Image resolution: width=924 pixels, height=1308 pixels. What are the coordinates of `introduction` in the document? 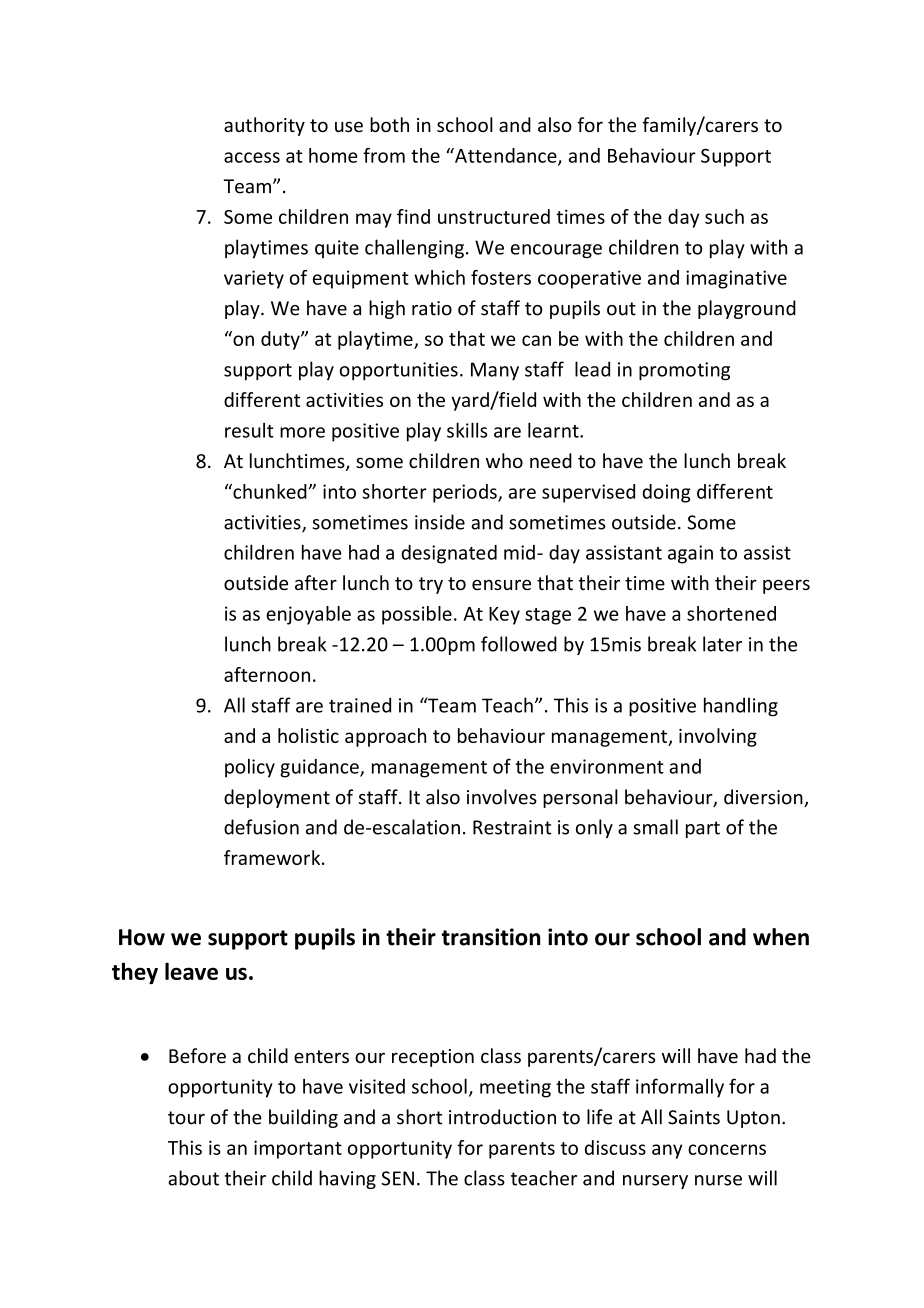 It's located at (502, 1117).
